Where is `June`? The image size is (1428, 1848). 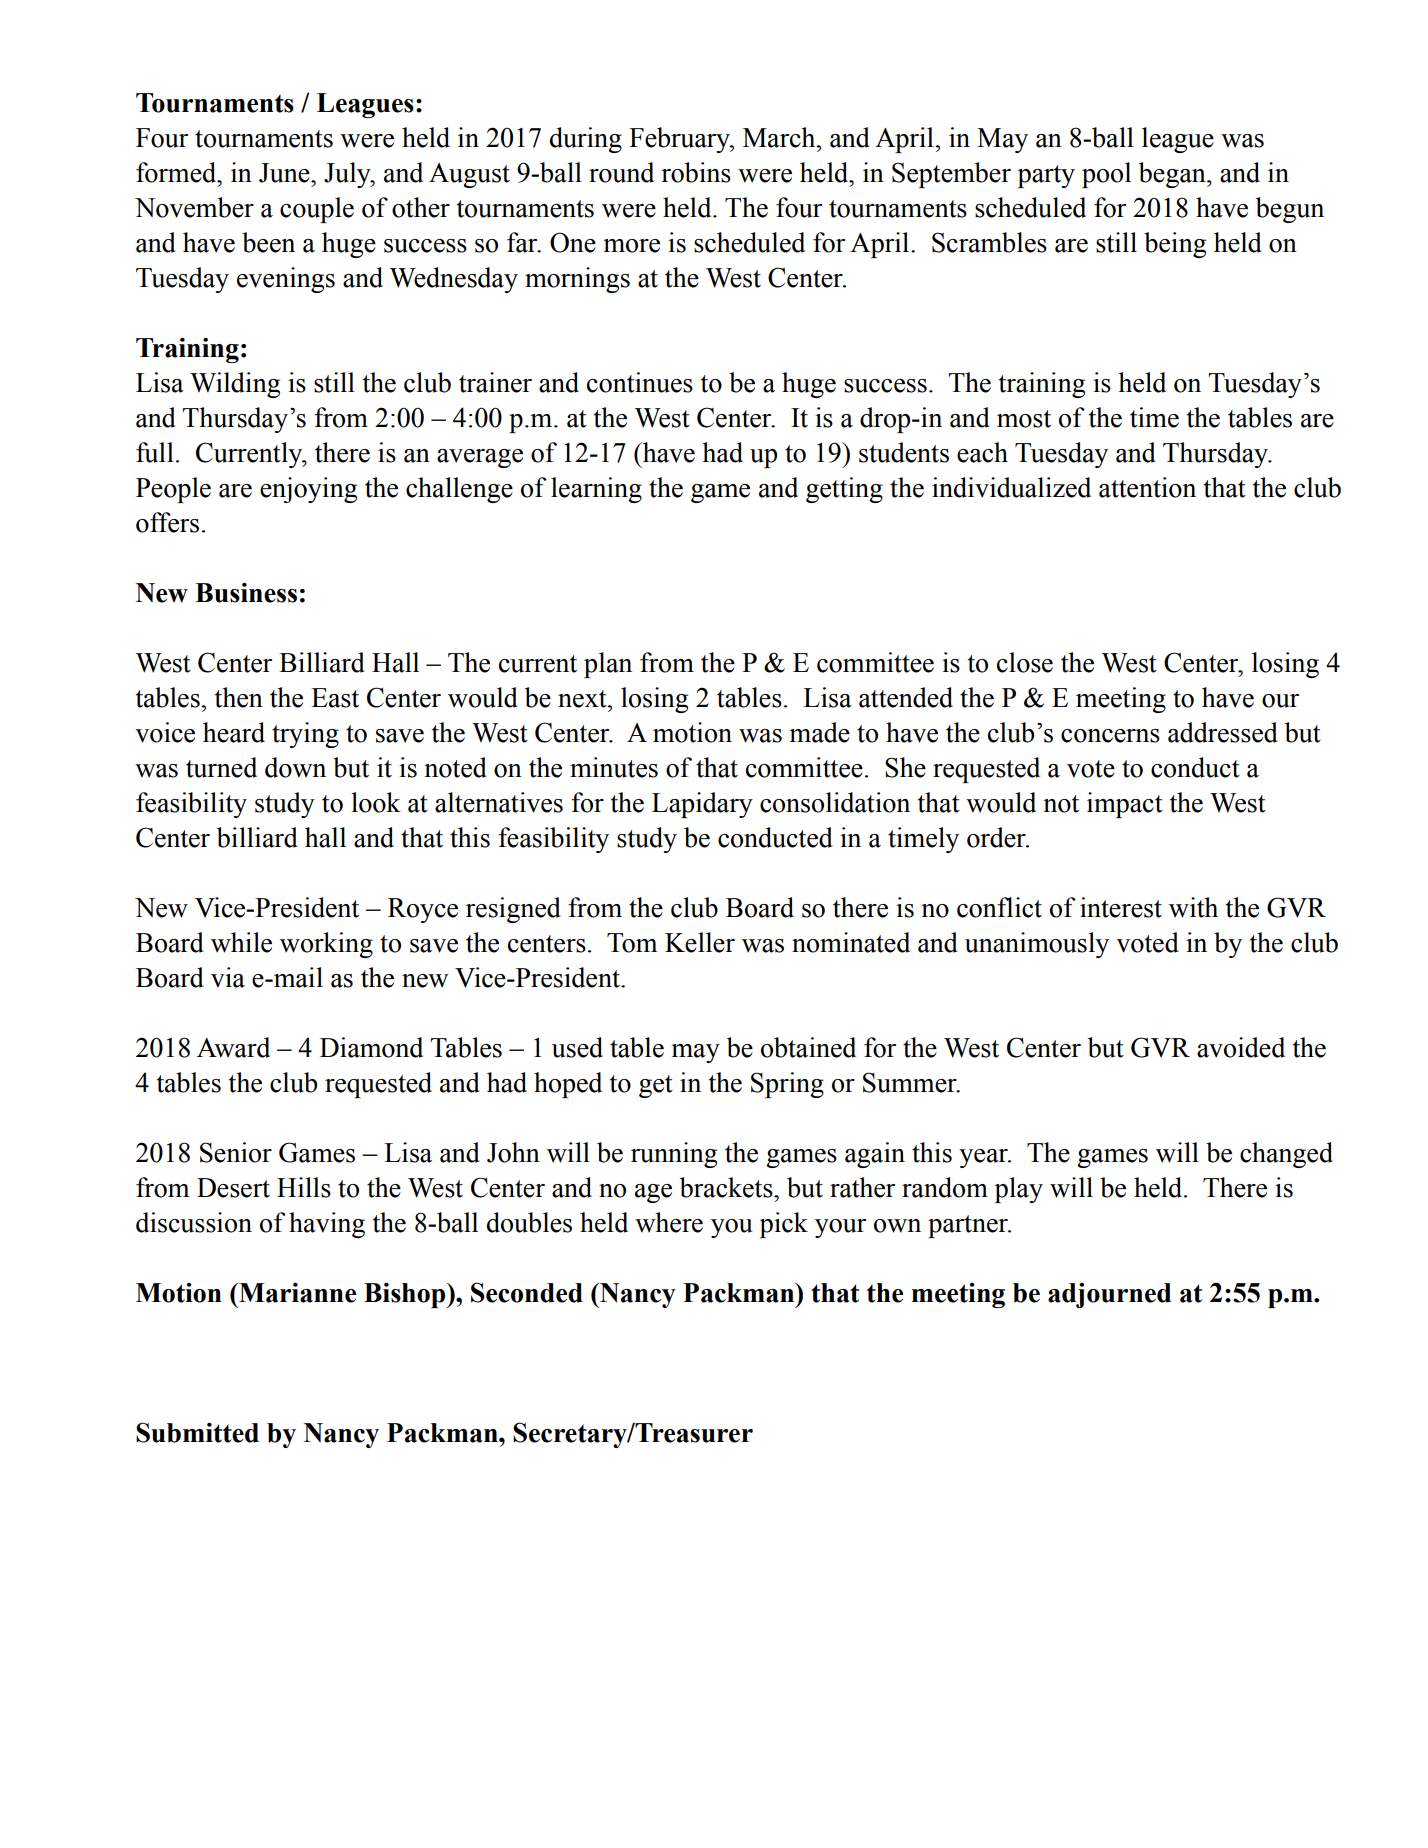
June is located at coordinates (285, 173).
